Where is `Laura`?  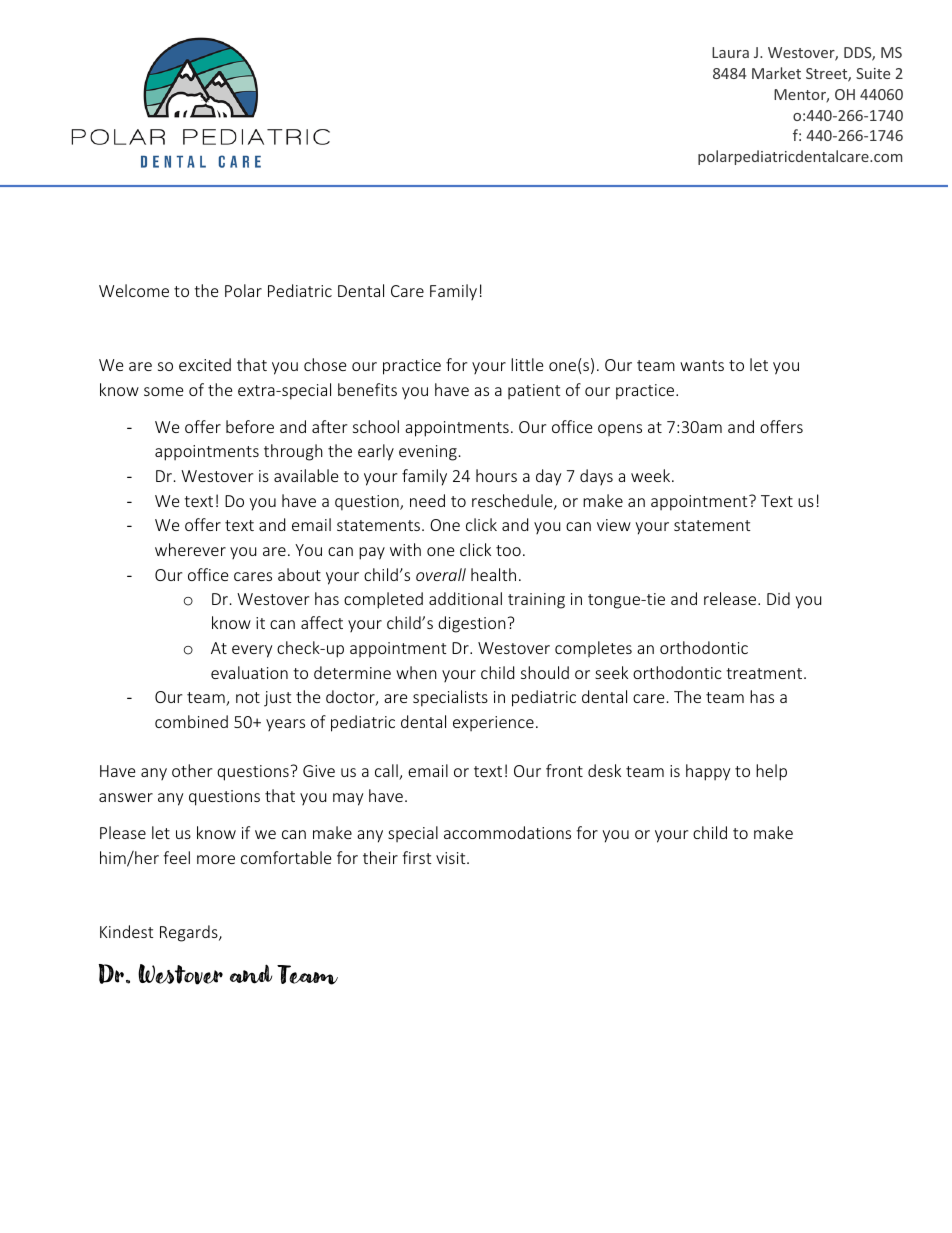 Laura is located at coordinates (730, 52).
